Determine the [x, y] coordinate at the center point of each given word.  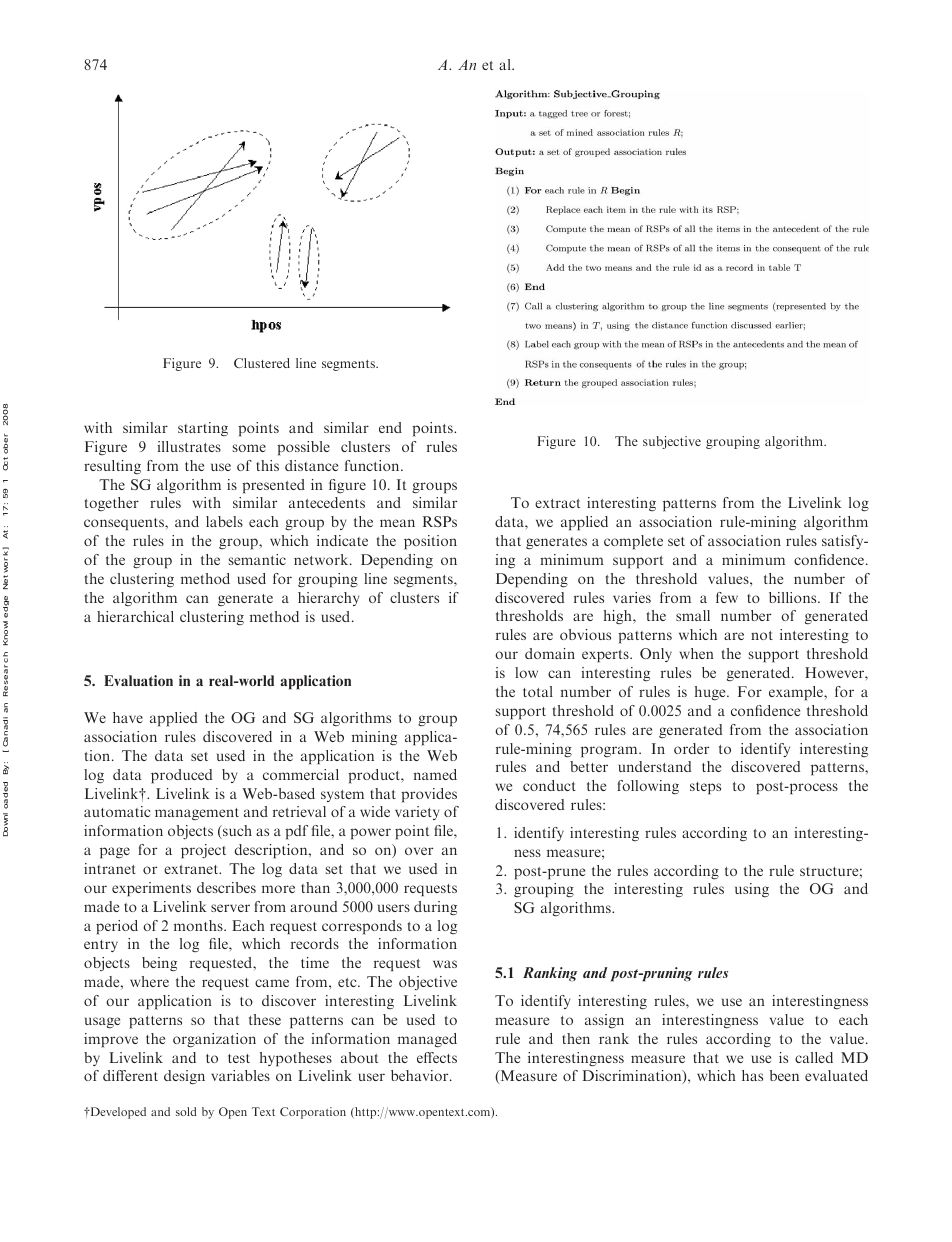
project [203, 851]
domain [550, 653]
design [184, 1077]
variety [417, 813]
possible [303, 448]
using [752, 890]
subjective [672, 442]
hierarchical [135, 616]
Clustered [262, 363]
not [762, 635]
